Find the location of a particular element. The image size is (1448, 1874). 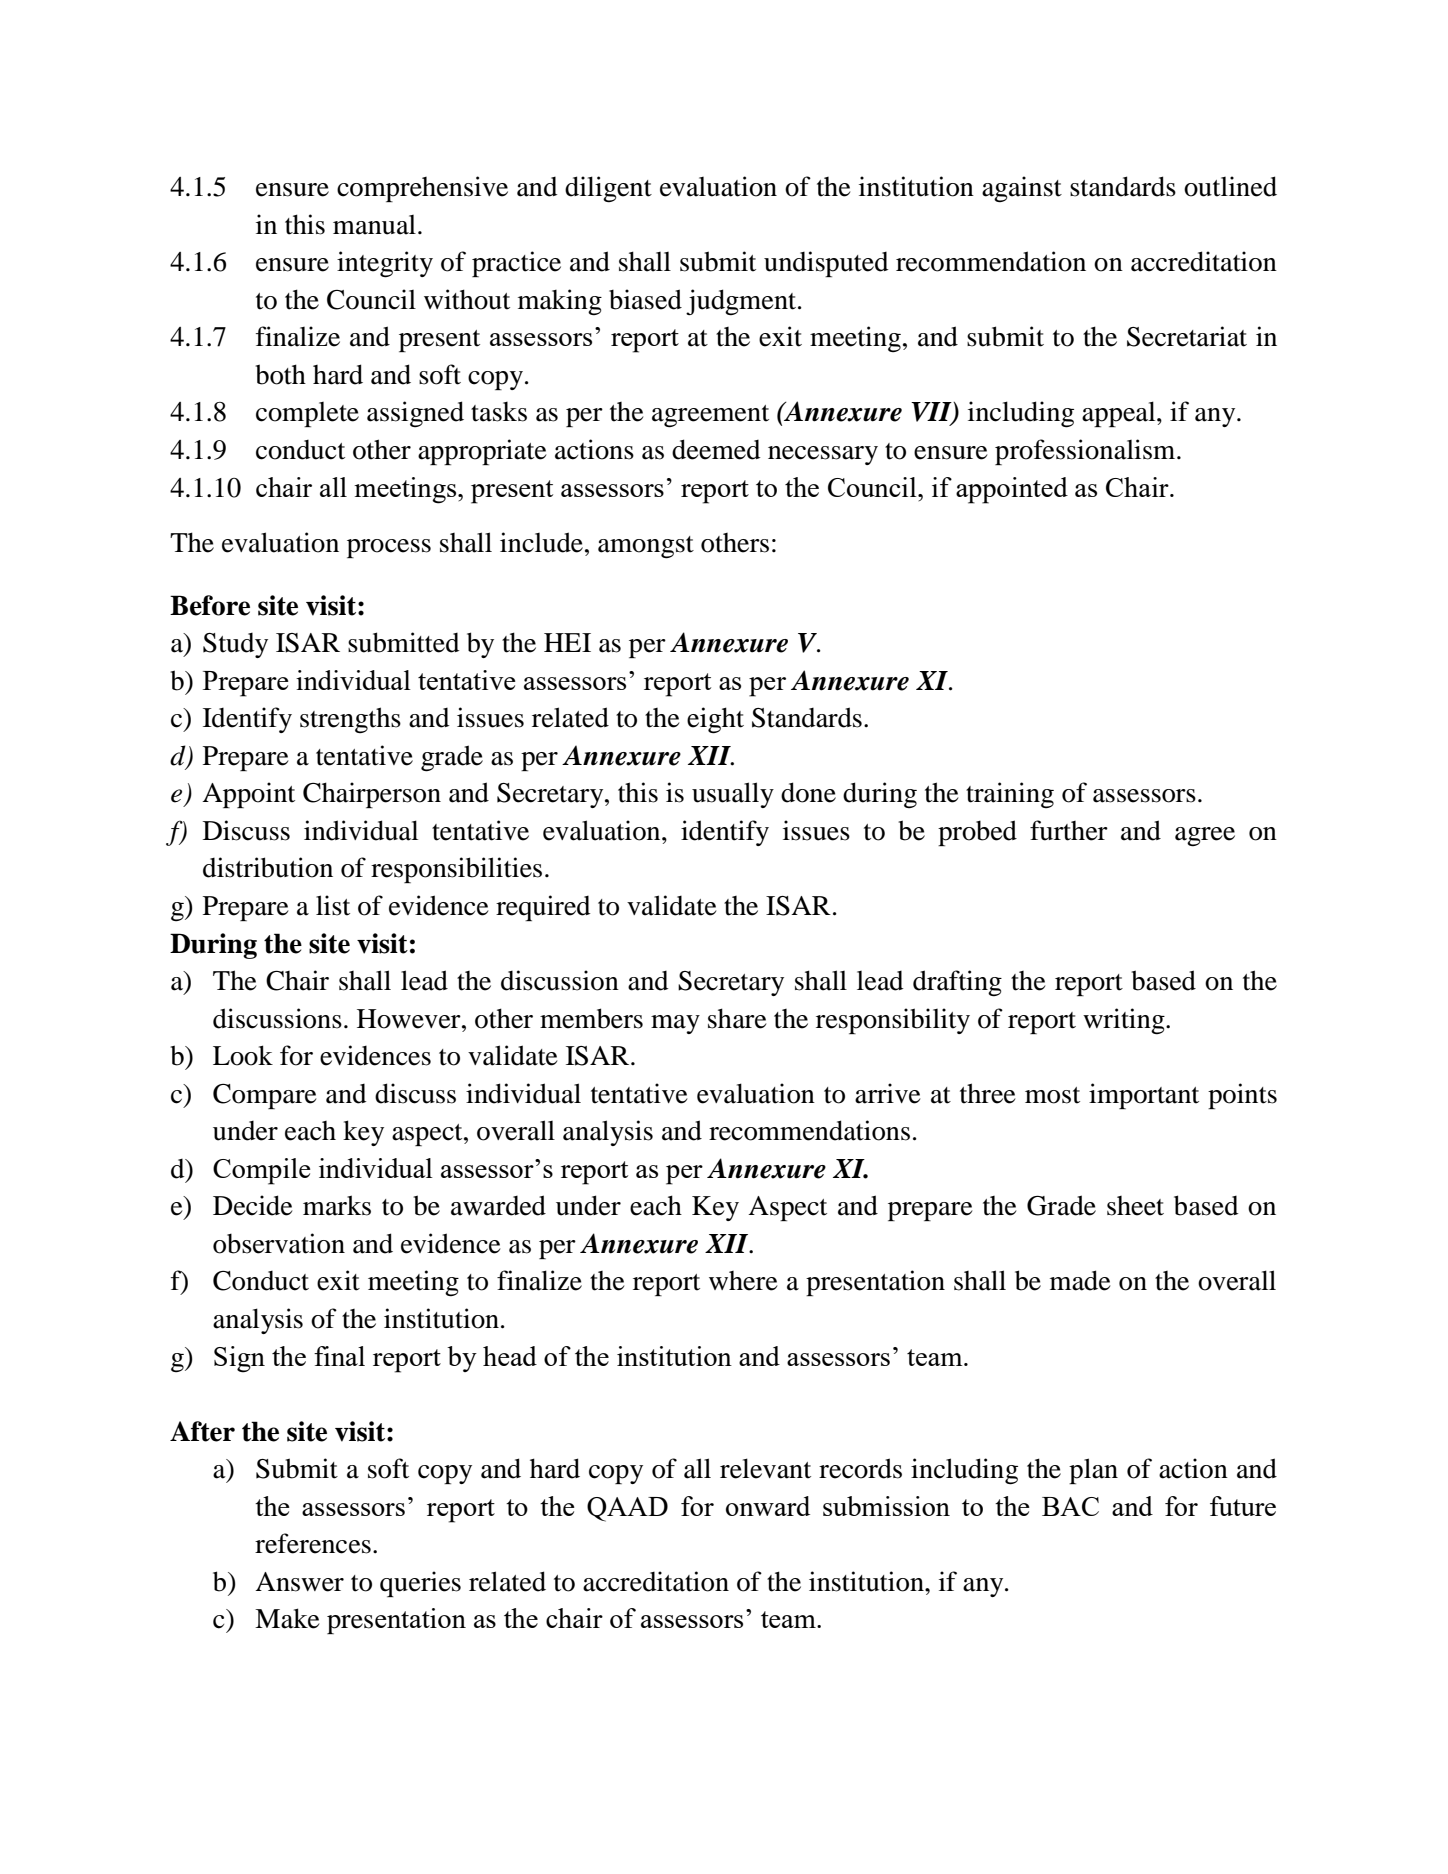

amongst is located at coordinates (646, 547).
